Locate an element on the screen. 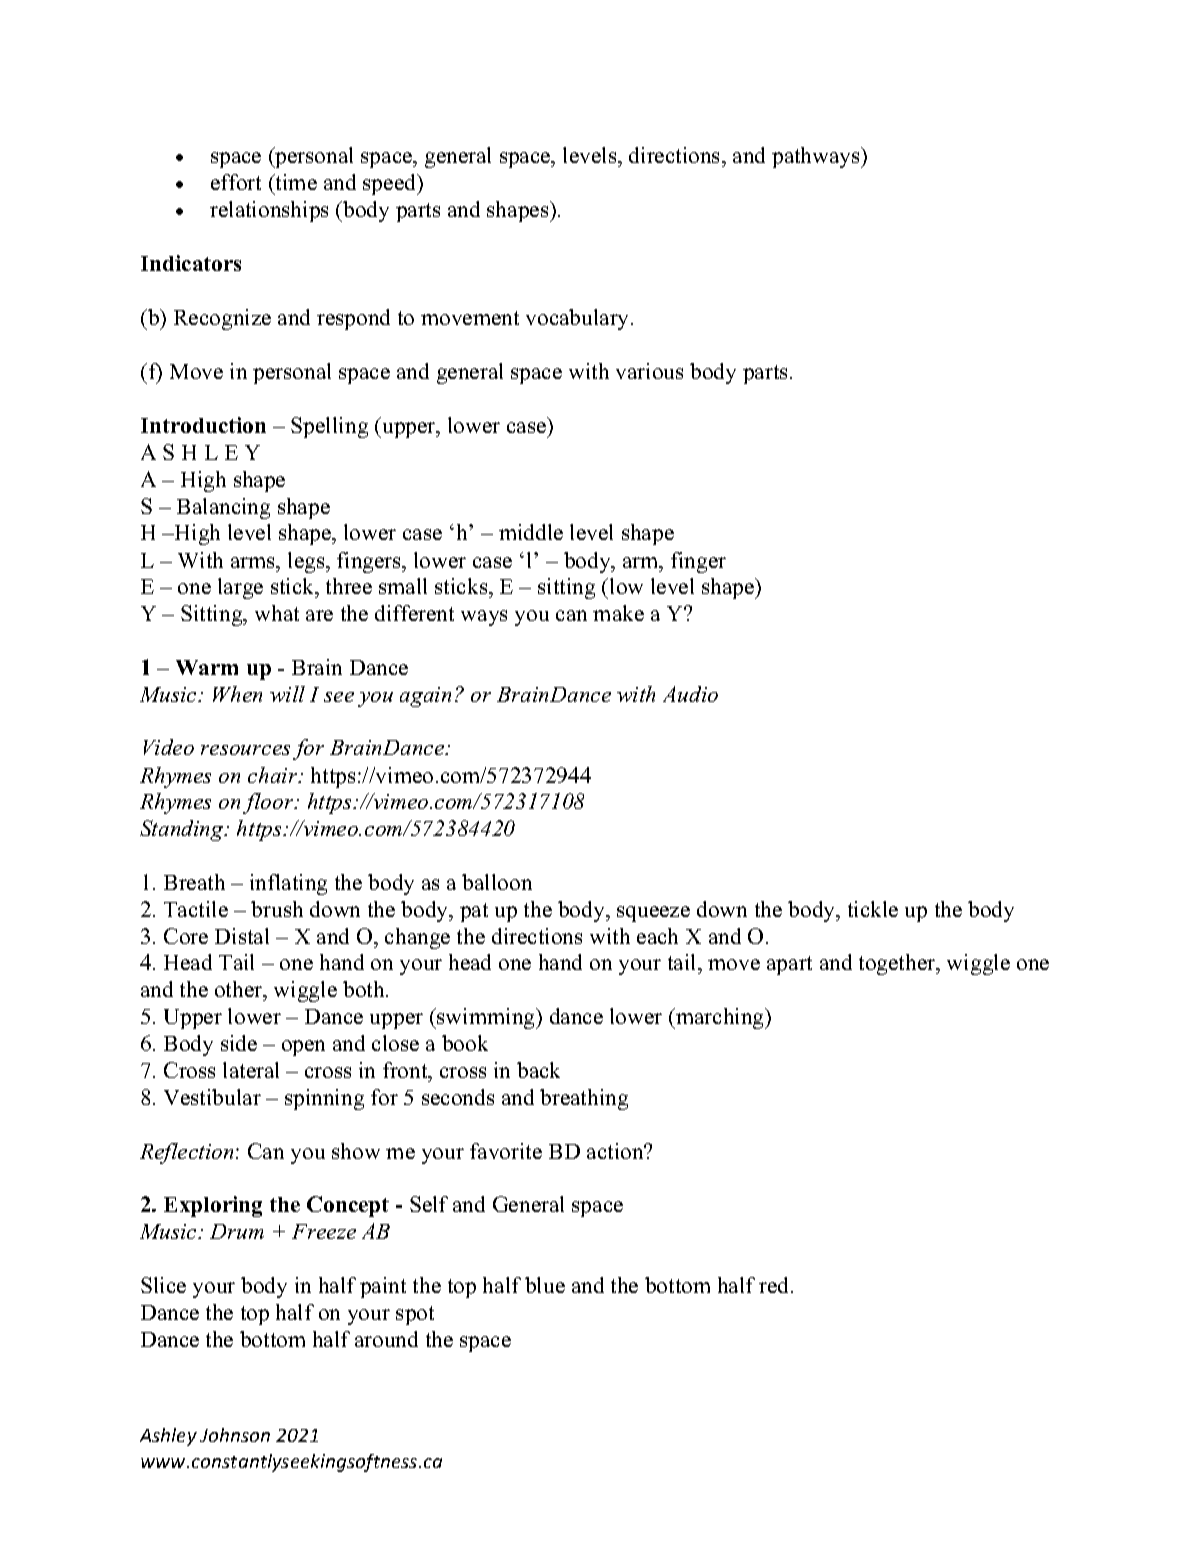 The image size is (1192, 1542). Distal is located at coordinates (242, 936).
